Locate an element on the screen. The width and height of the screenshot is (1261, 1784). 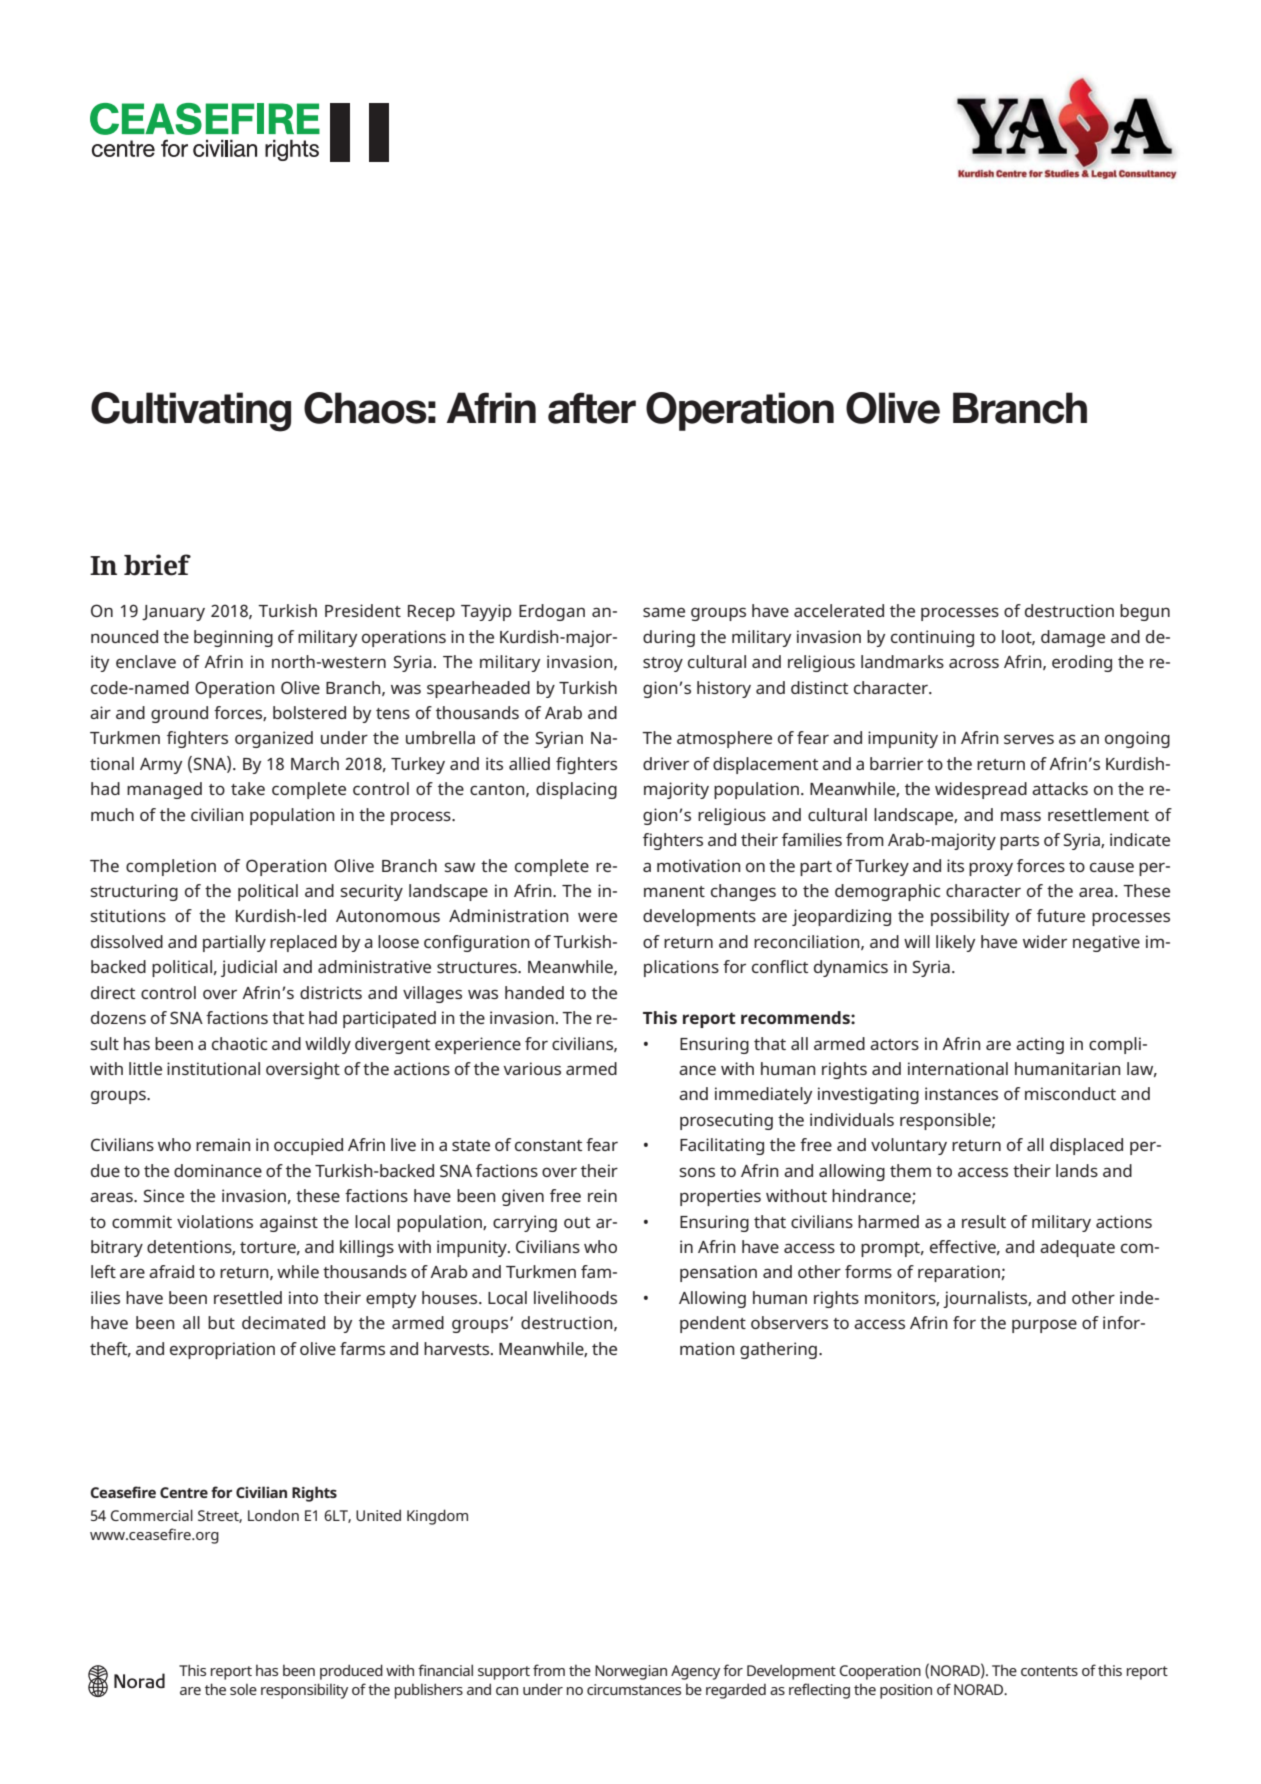
sole is located at coordinates (243, 1689).
